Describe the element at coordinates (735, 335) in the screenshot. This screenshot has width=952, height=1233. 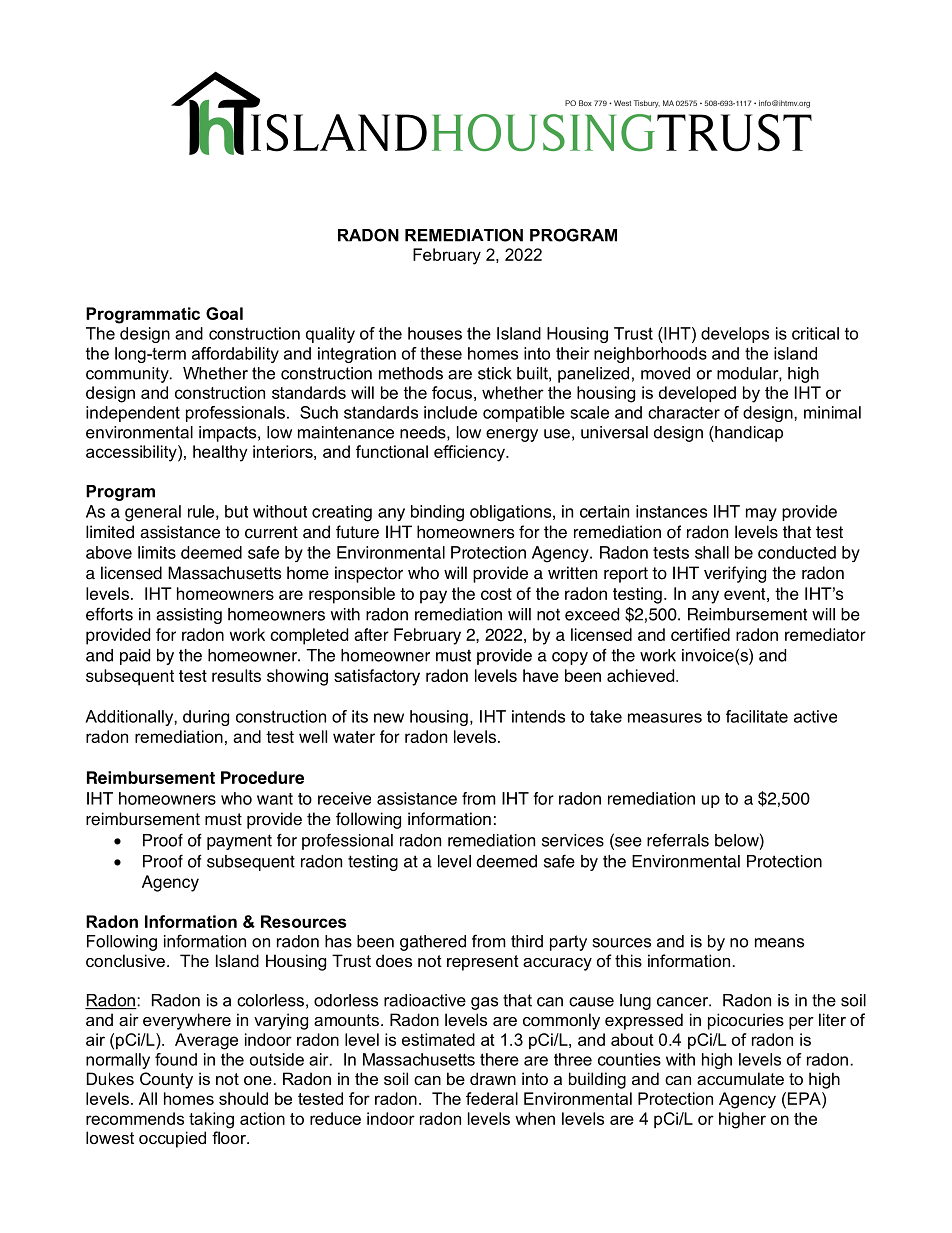
I see `develops` at that location.
